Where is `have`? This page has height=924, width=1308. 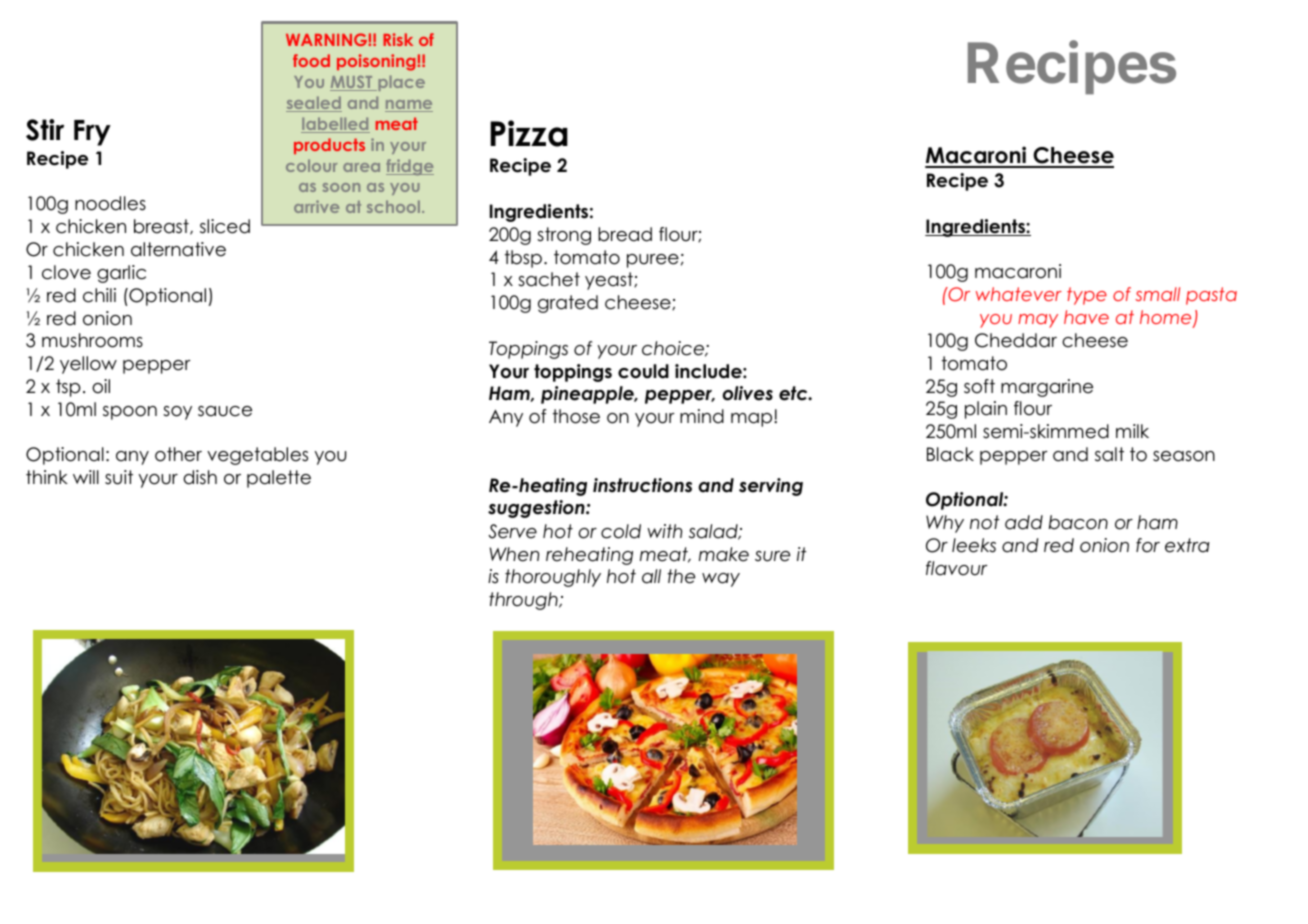
have is located at coordinates (1086, 317).
